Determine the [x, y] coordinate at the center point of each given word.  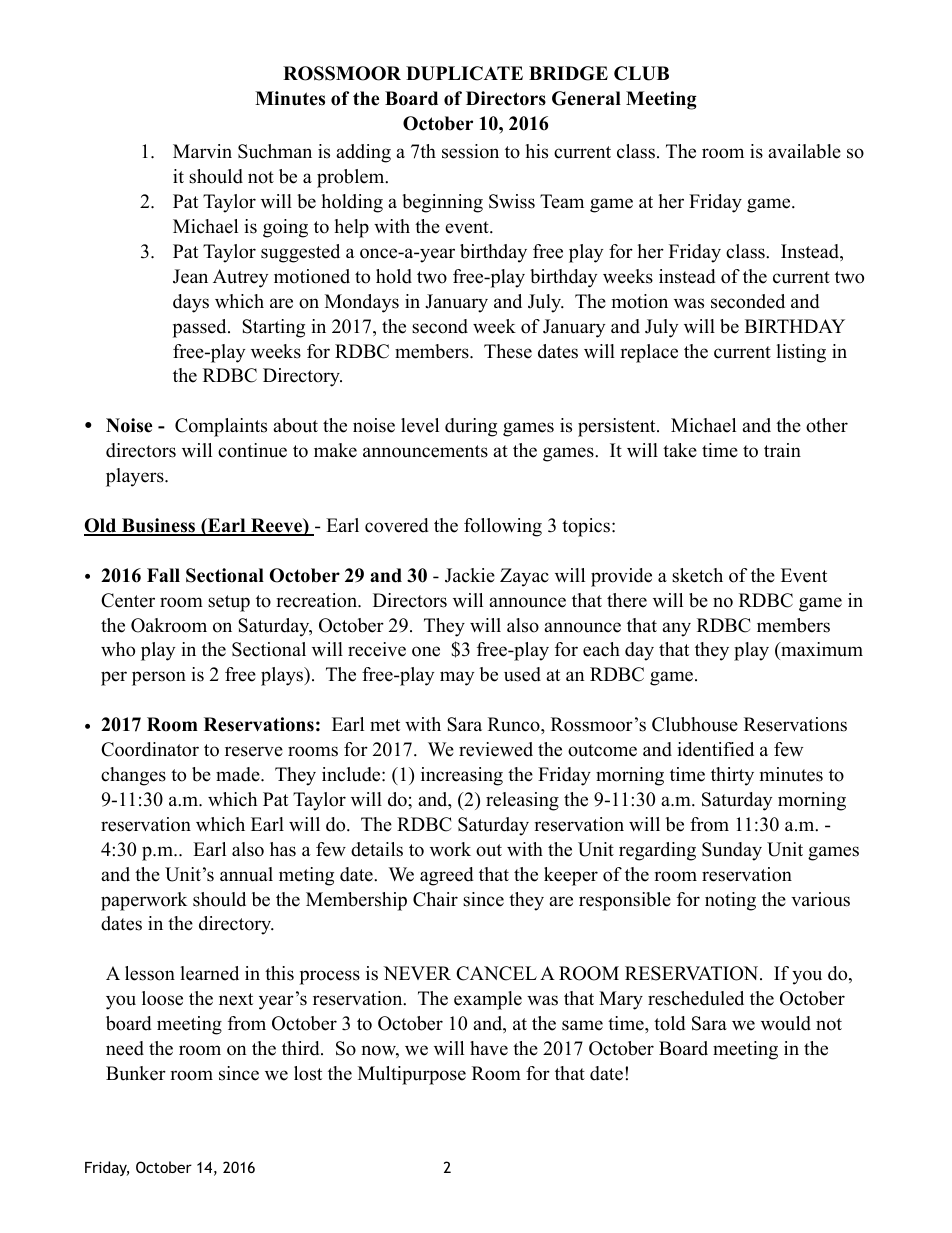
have [489, 1048]
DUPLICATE [464, 73]
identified [715, 749]
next [236, 999]
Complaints [221, 427]
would [786, 1023]
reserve [254, 751]
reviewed [496, 749]
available [804, 151]
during [471, 427]
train [782, 450]
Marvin [202, 151]
